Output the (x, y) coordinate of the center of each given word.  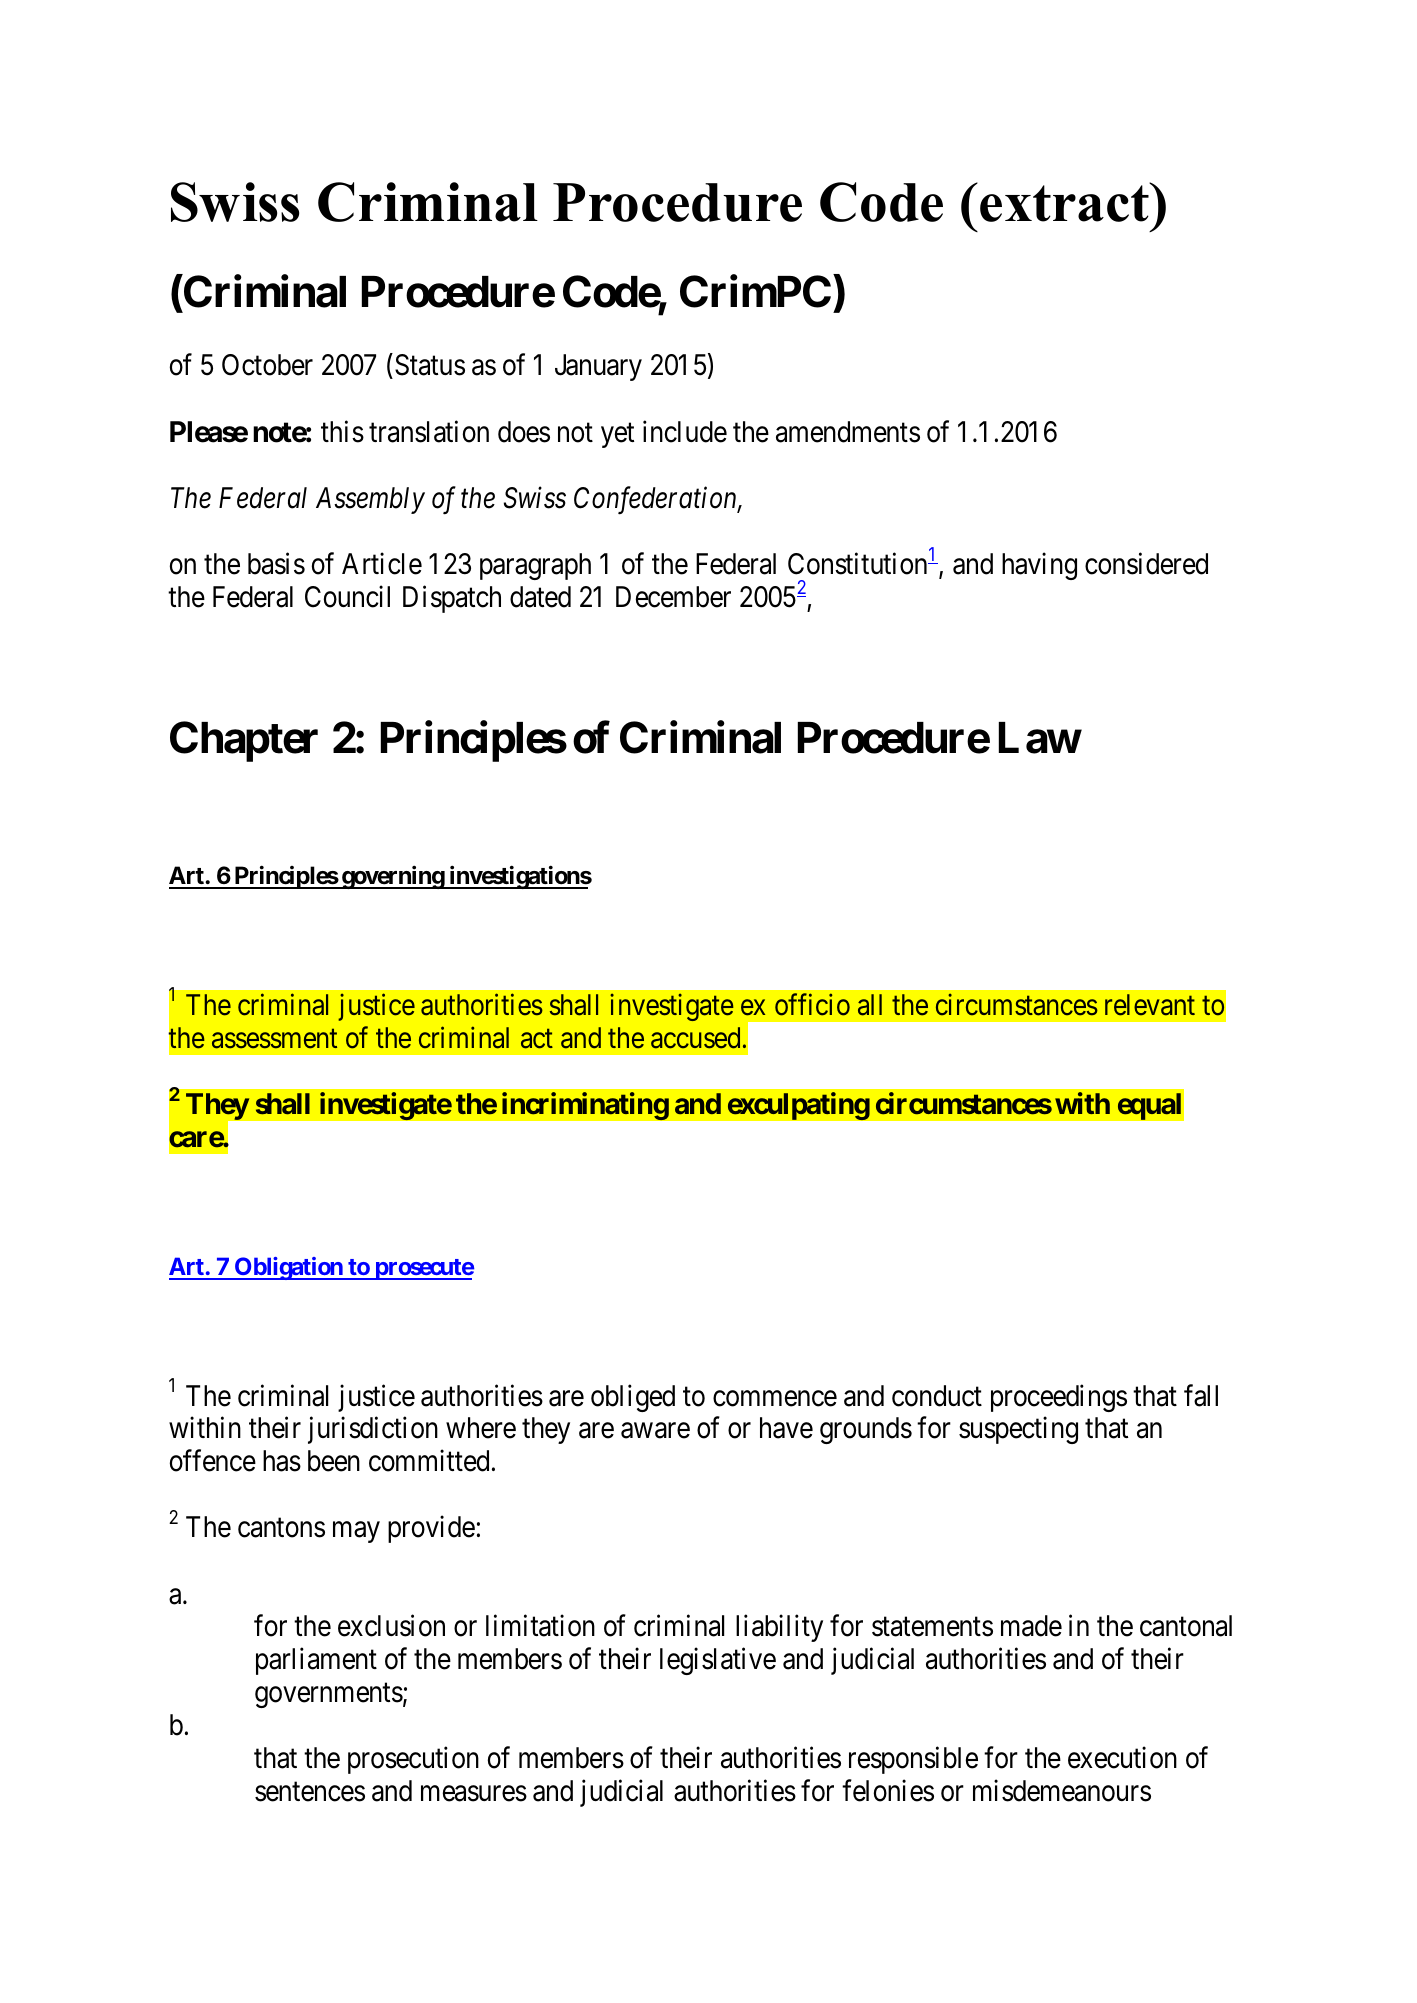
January (598, 368)
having (1039, 566)
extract (1066, 202)
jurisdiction (373, 1430)
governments (329, 1696)
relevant (1150, 1005)
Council (347, 596)
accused (695, 1038)
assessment (274, 1039)
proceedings (1059, 1398)
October (267, 365)
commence (775, 1398)
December (673, 597)
